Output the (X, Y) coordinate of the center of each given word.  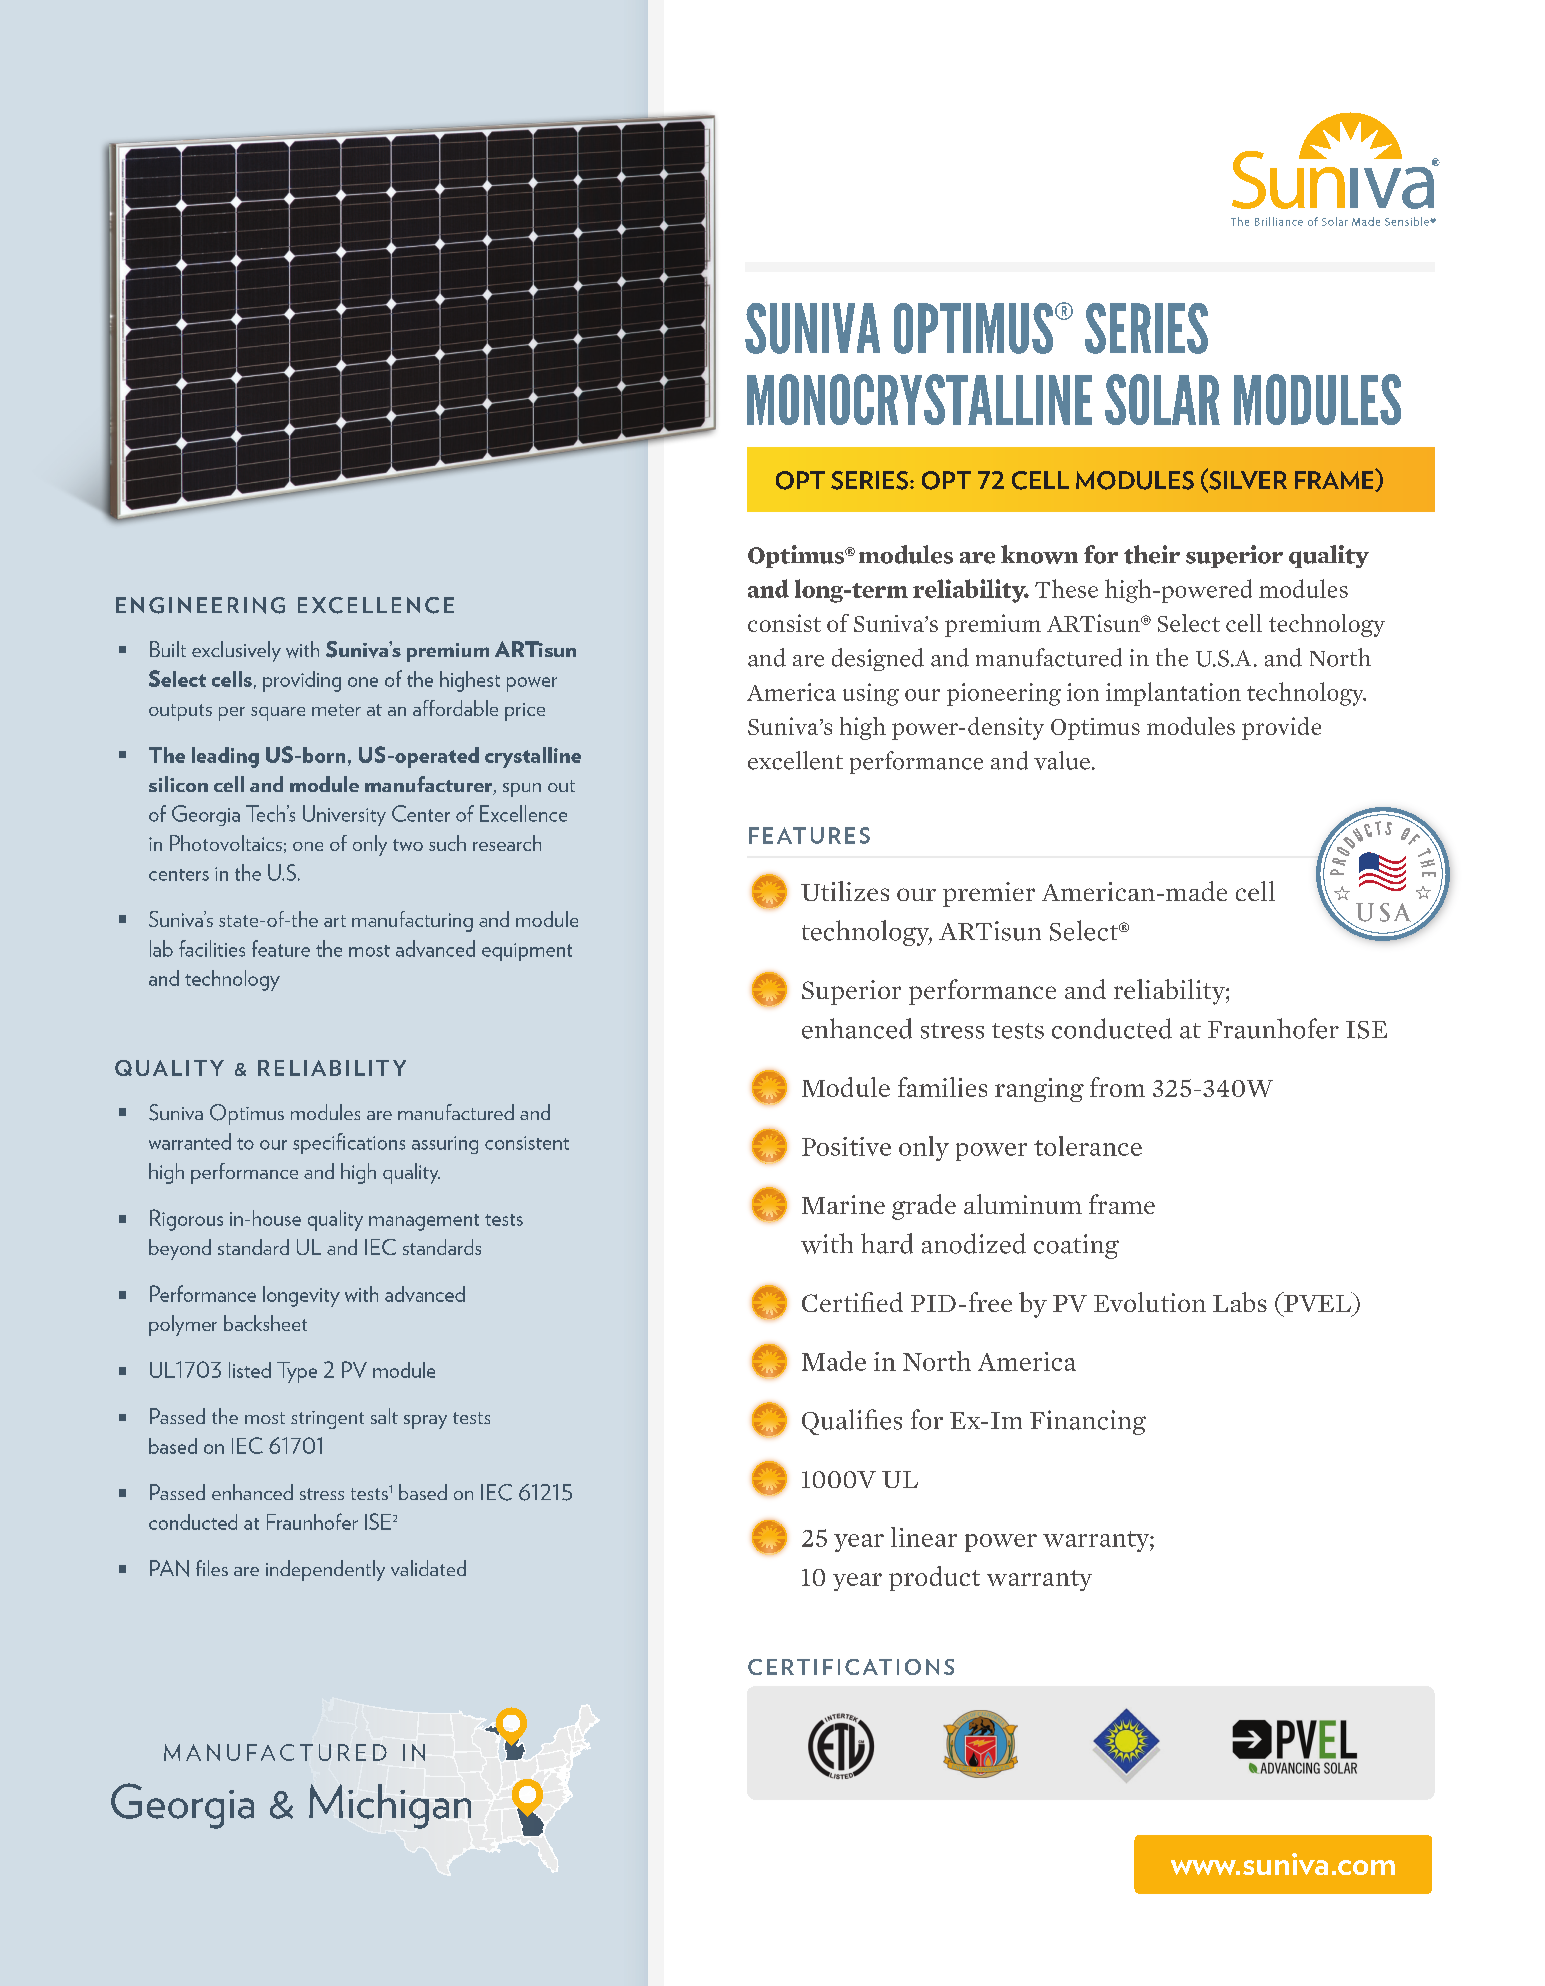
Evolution (1150, 1302)
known (1039, 554)
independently (325, 1570)
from (1117, 1087)
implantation (1173, 694)
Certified (852, 1302)
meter (336, 710)
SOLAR (1162, 399)
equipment (527, 952)
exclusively (236, 651)
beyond (180, 1249)
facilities (212, 948)
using (871, 694)
